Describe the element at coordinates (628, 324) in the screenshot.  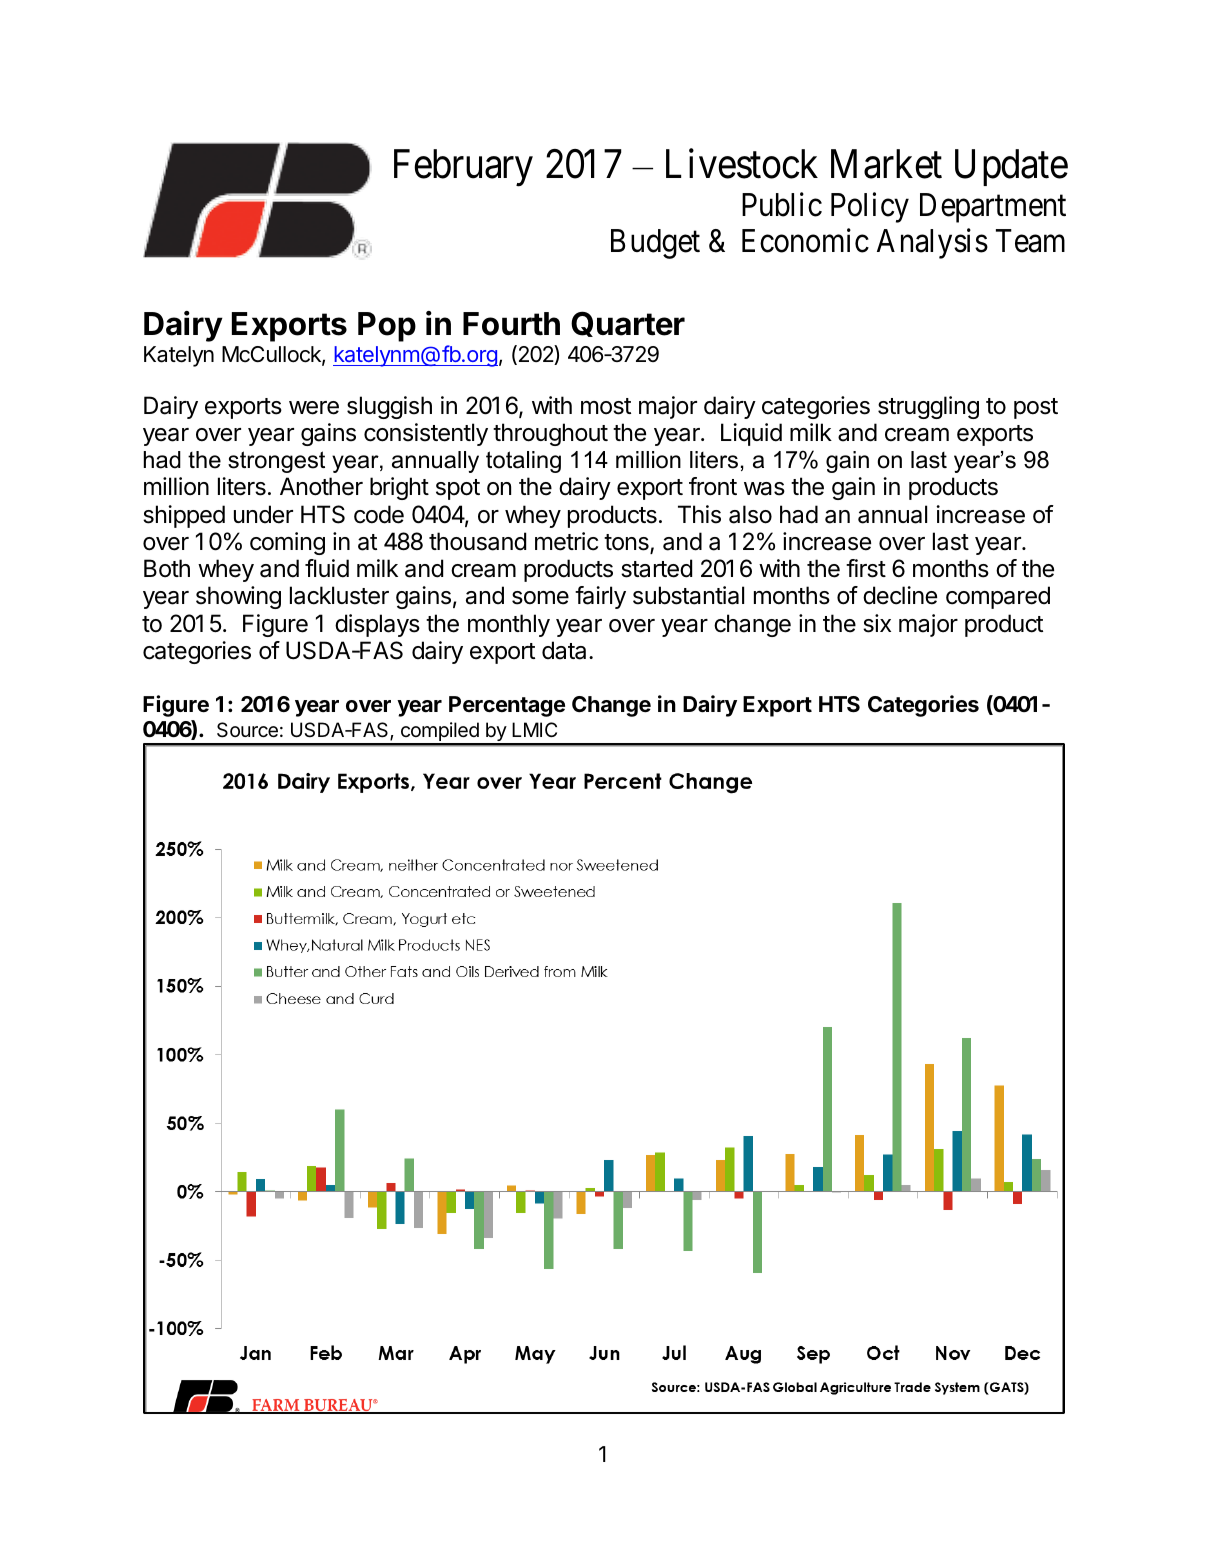
I see `Quarter` at that location.
